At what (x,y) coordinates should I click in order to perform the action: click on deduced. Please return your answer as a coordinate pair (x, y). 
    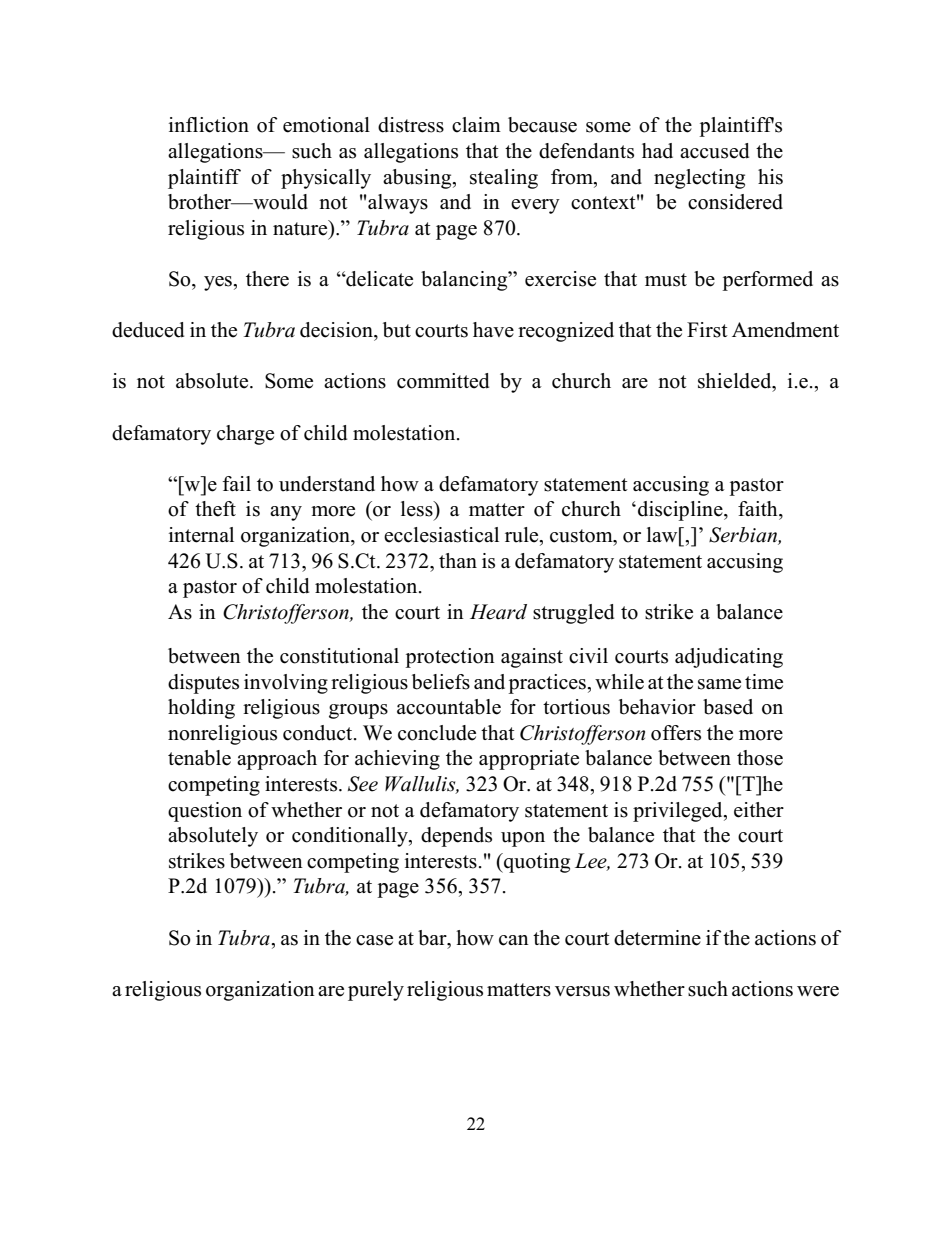
    Looking at the image, I should click on (148, 330).
